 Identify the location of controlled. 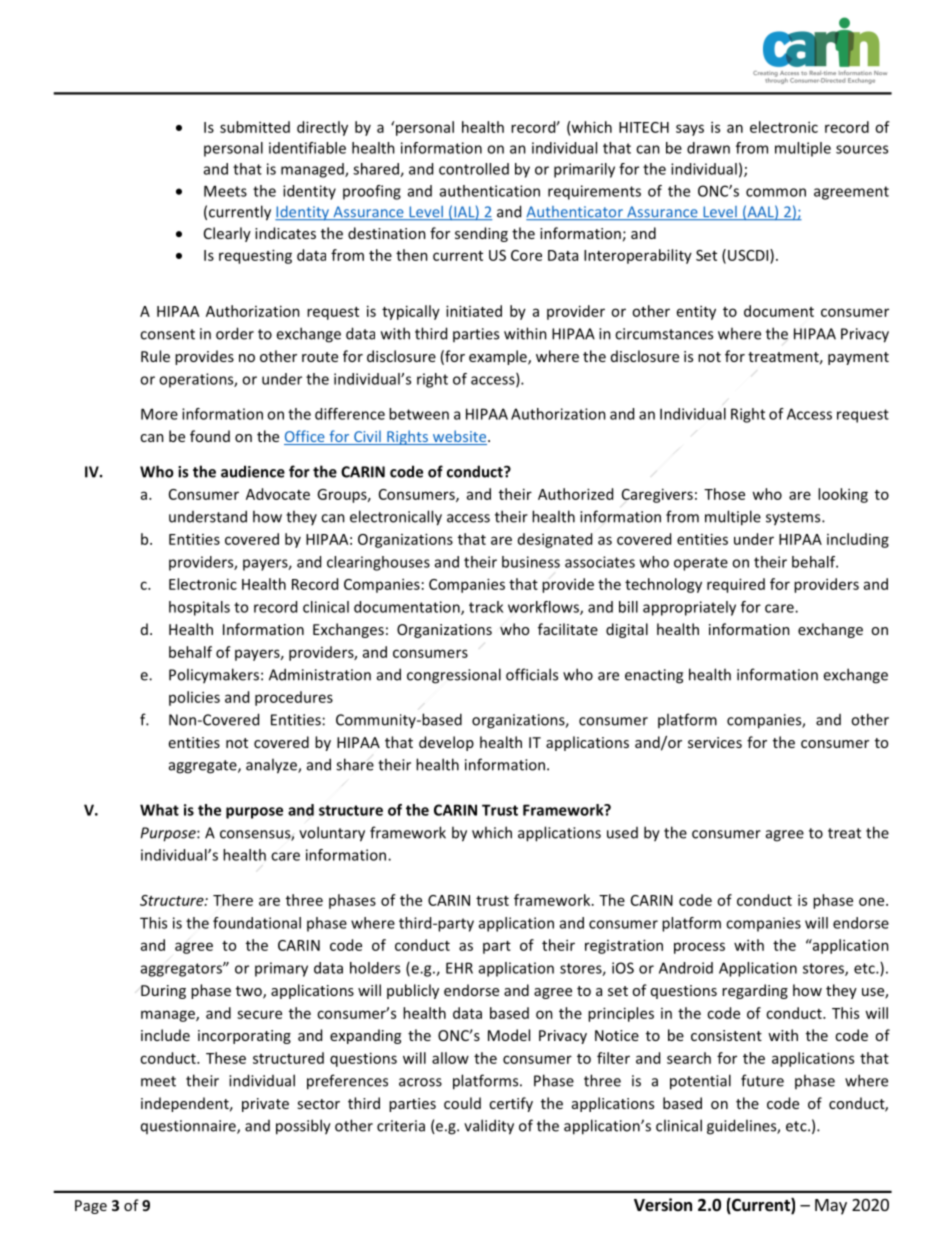
(474, 169).
